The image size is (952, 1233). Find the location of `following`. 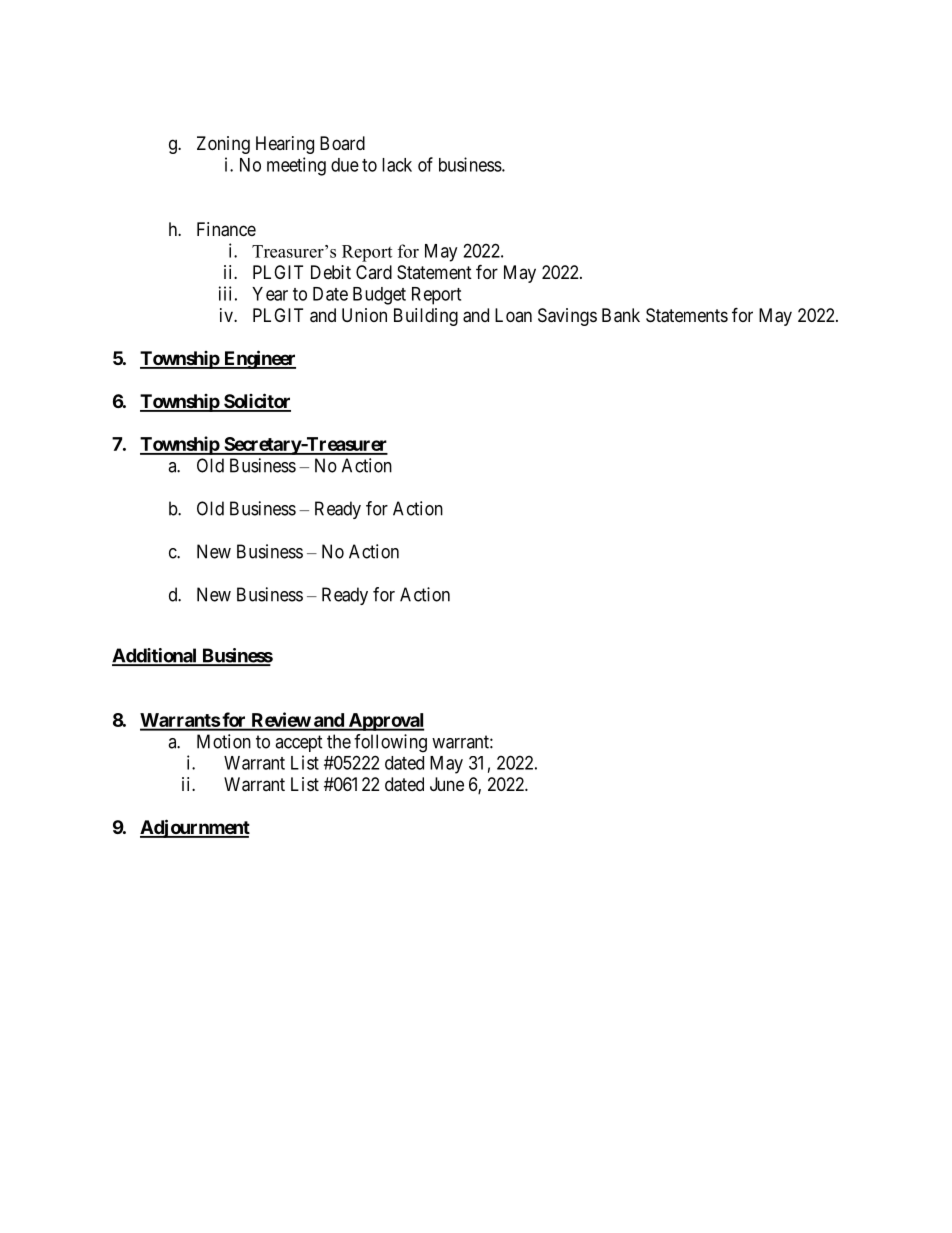

following is located at coordinates (390, 743).
